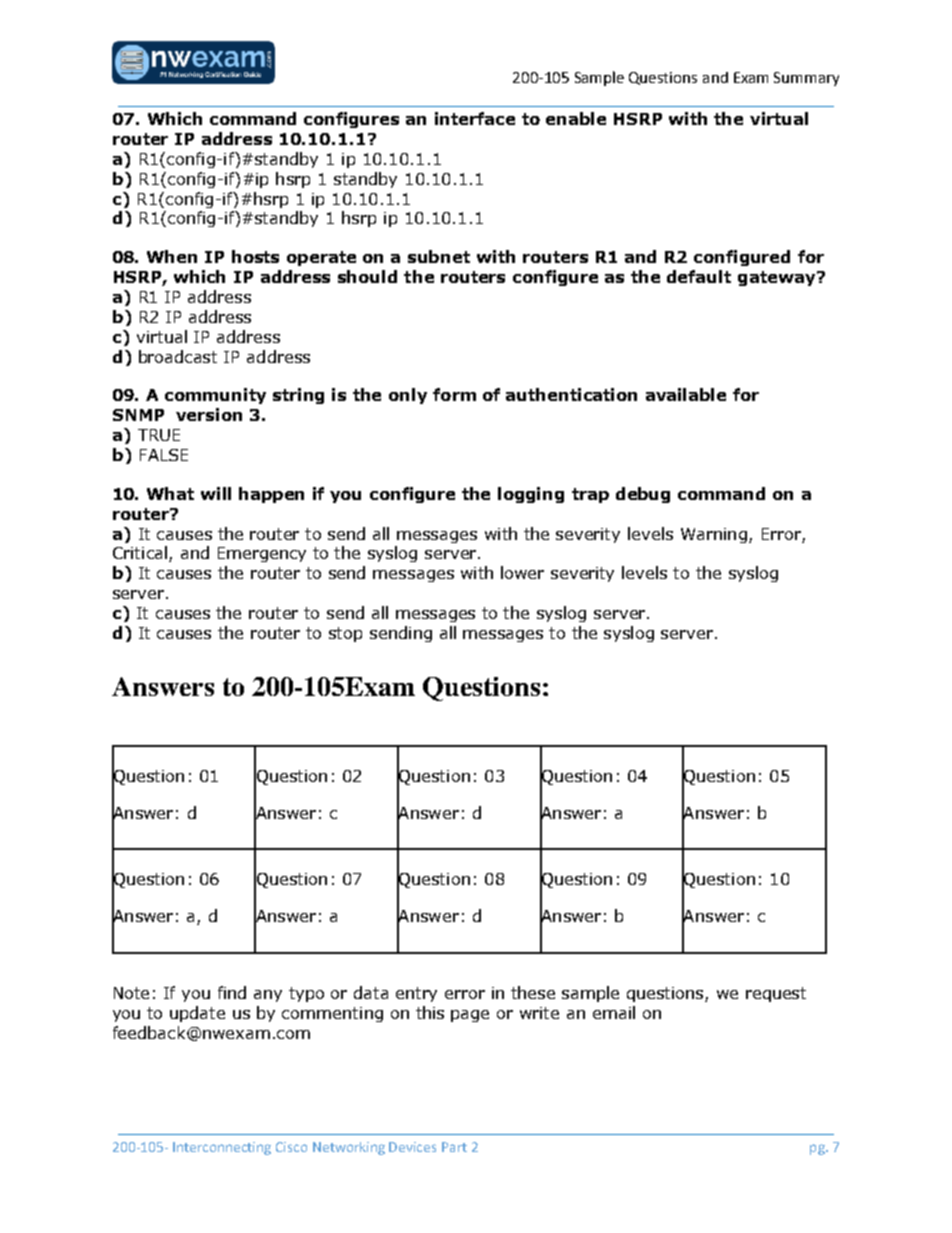 This screenshot has width=952, height=1233. What do you see at coordinates (686, 394) in the screenshot?
I see `available` at bounding box center [686, 394].
